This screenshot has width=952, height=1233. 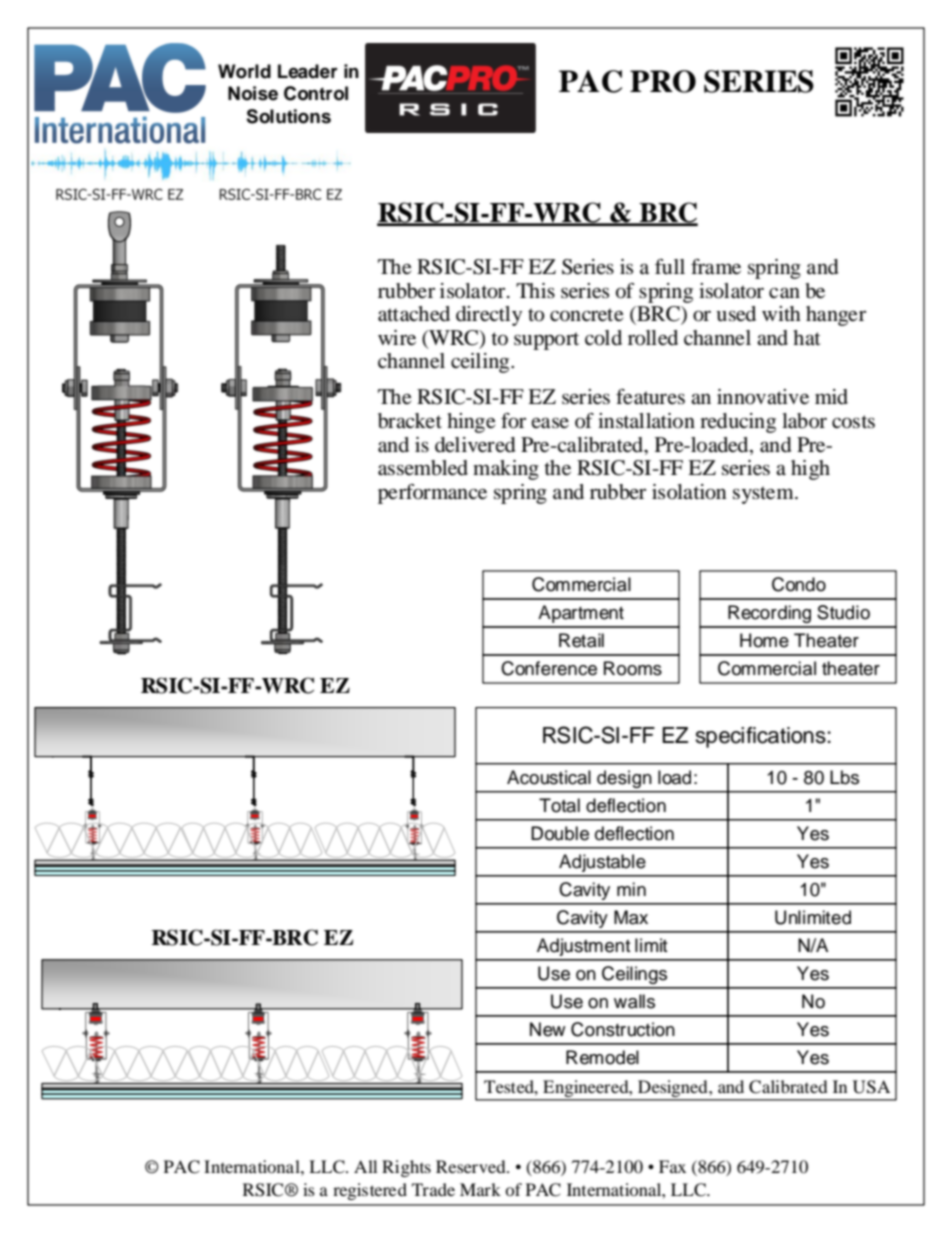 What do you see at coordinates (716, 267) in the screenshot?
I see `frame` at bounding box center [716, 267].
